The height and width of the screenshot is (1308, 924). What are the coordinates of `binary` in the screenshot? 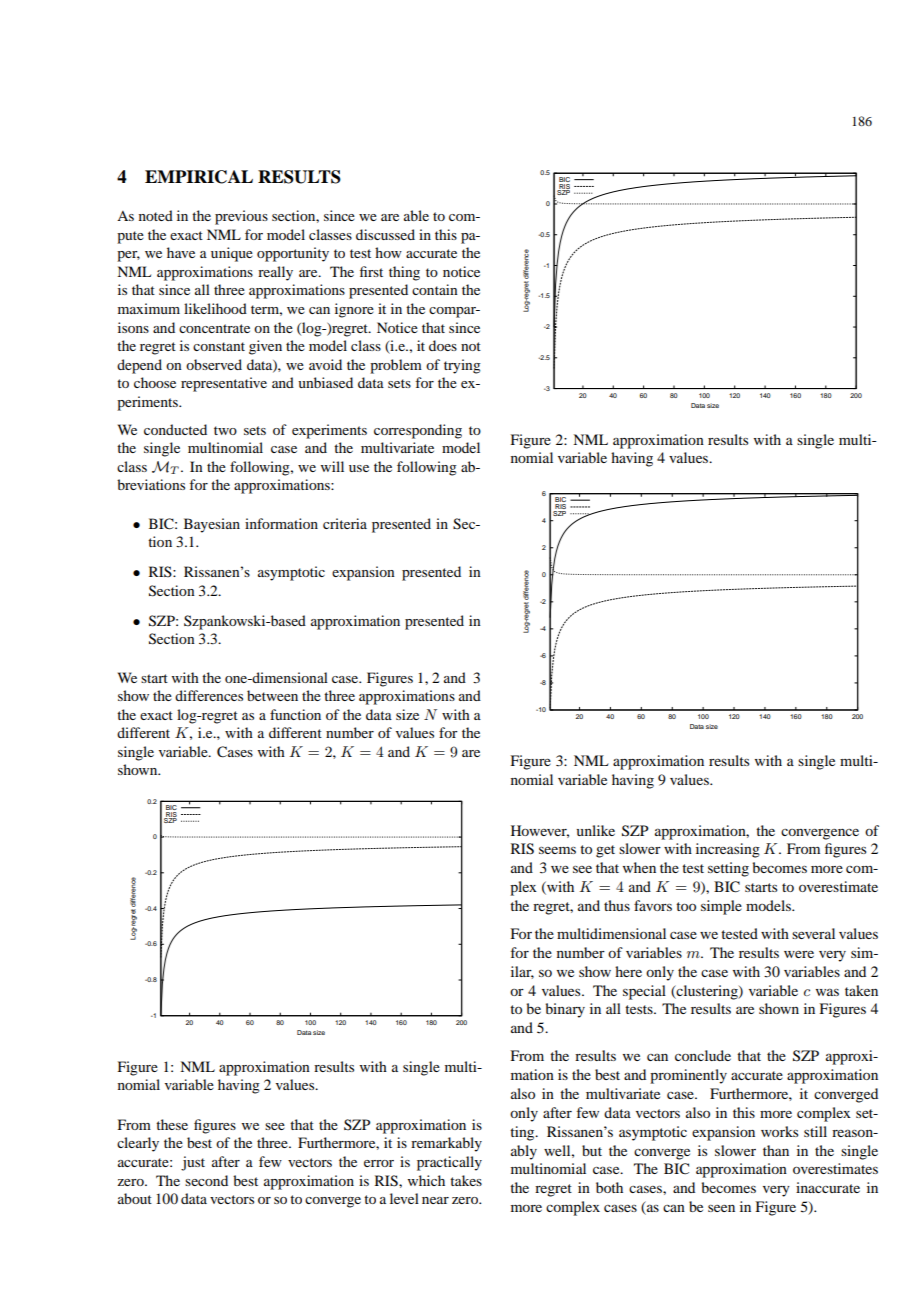 It's located at (565, 1010).
